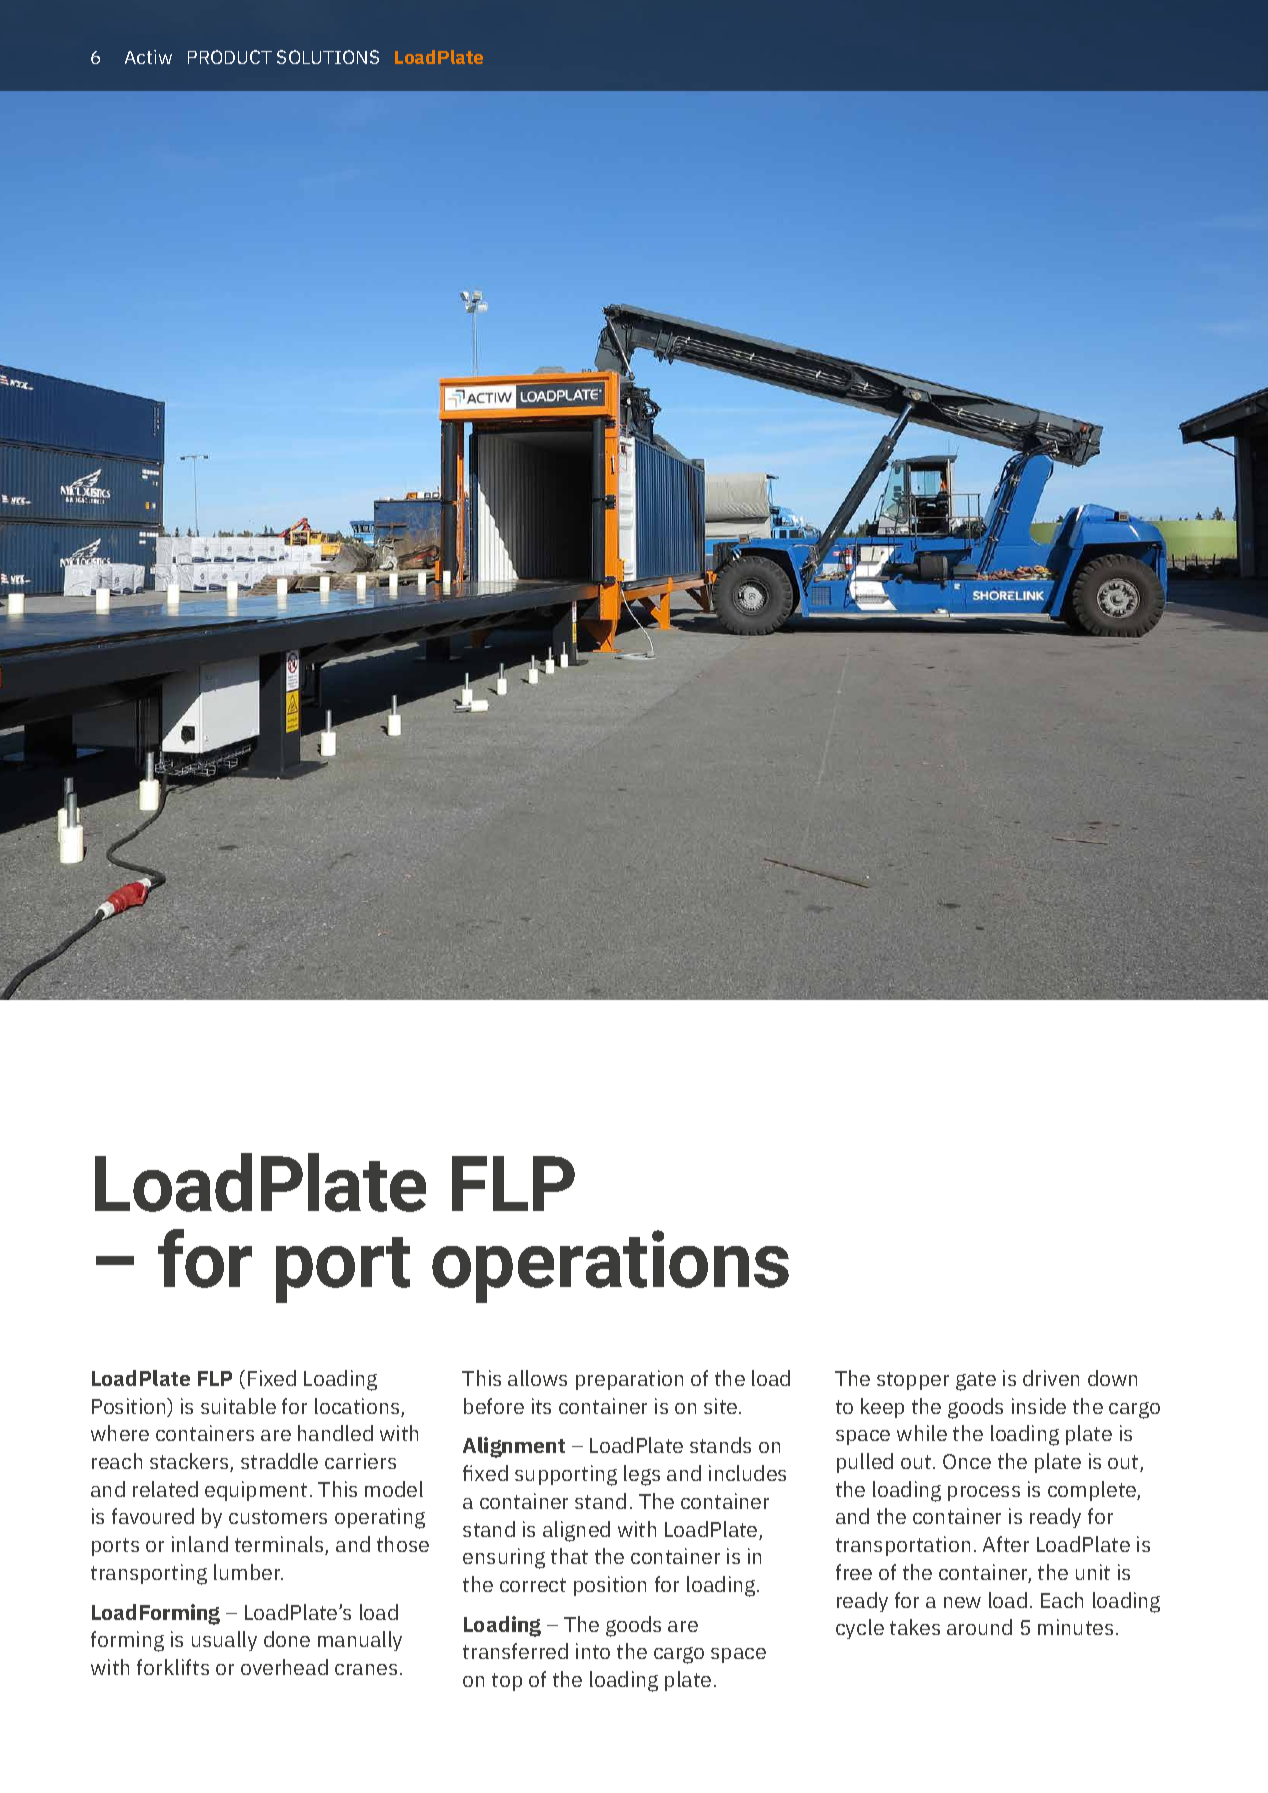 The image size is (1268, 1793). What do you see at coordinates (224, 1641) in the page?
I see `usually` at bounding box center [224, 1641].
